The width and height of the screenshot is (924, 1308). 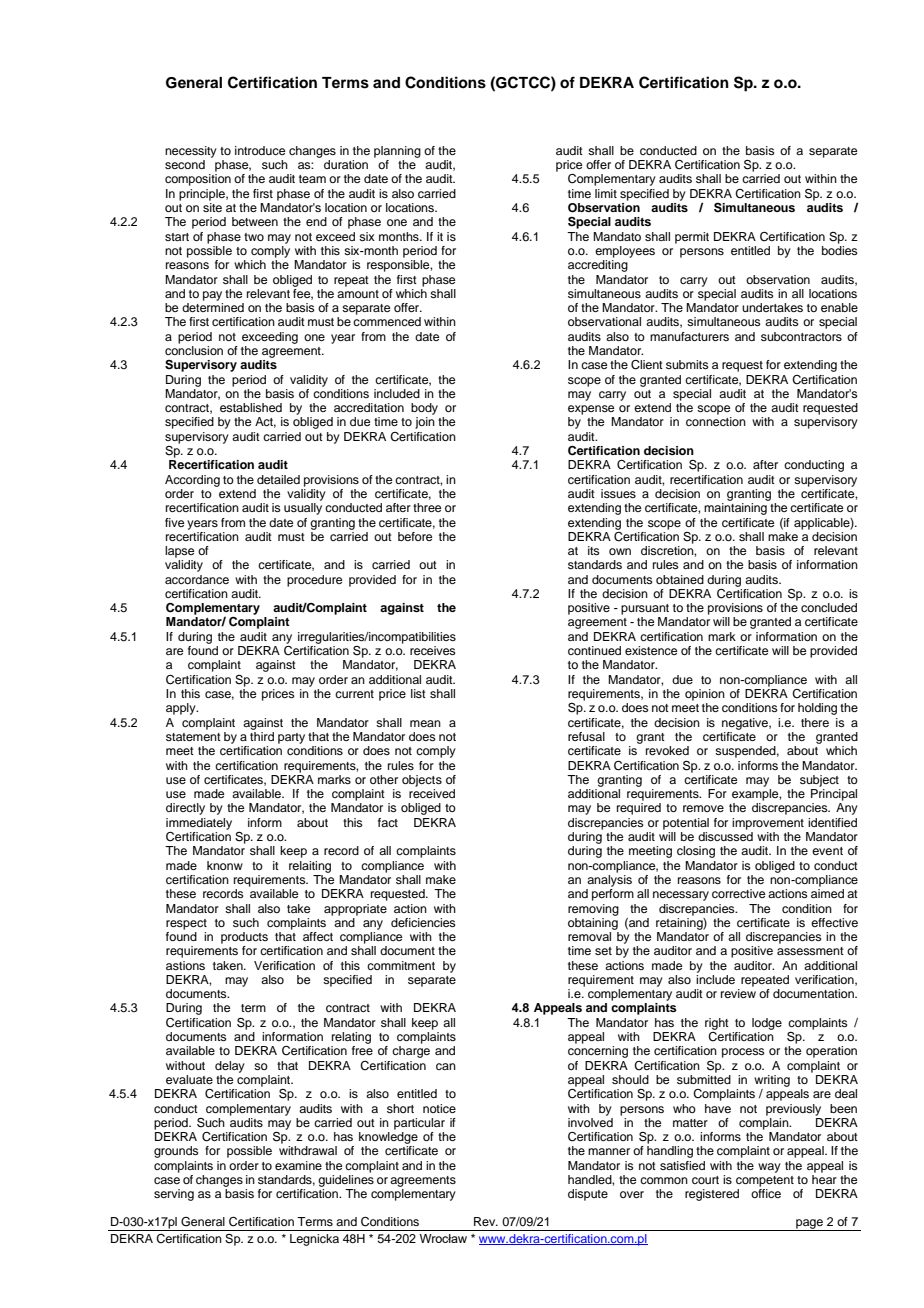 I want to click on maintaining, so click(x=735, y=509).
